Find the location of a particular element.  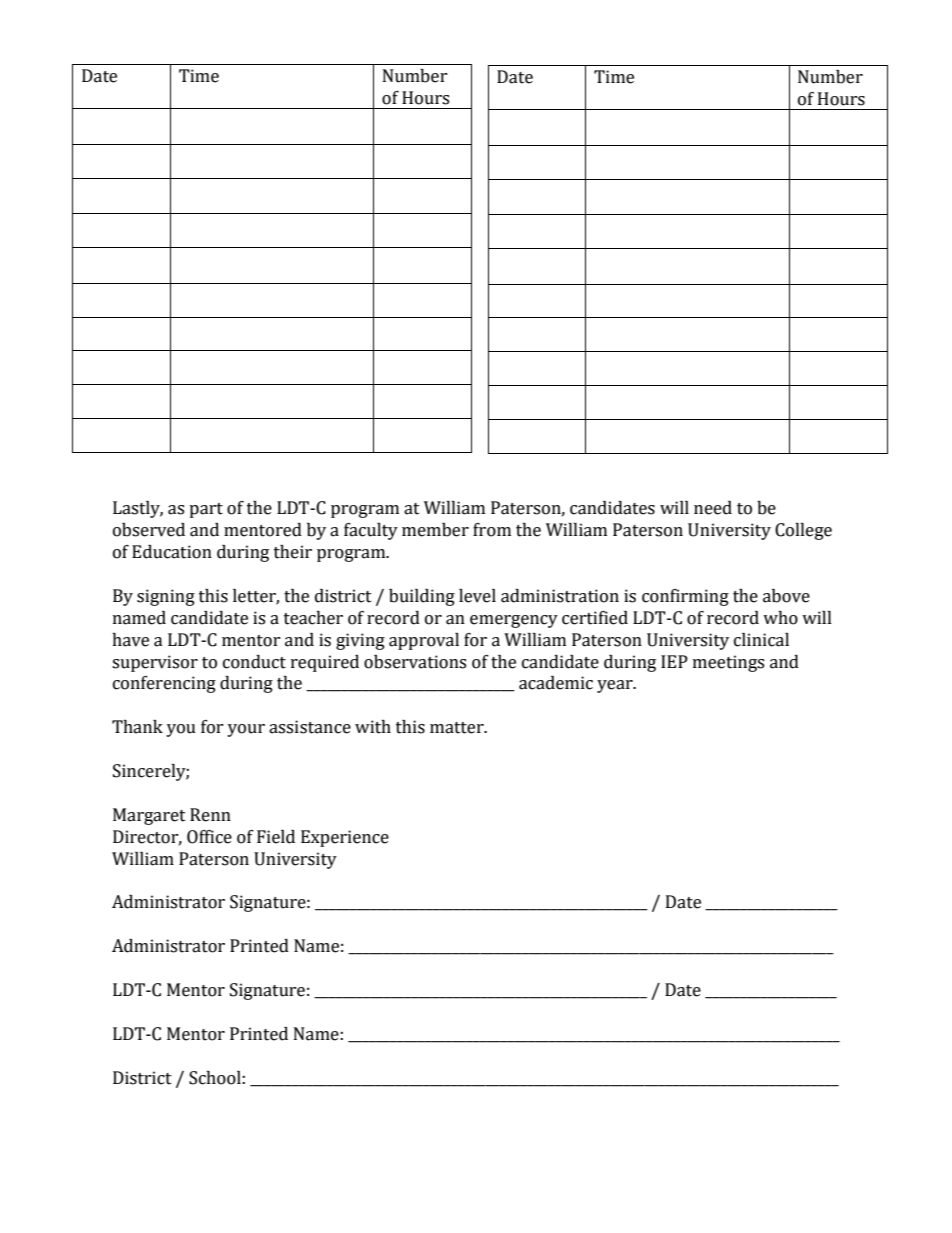

Experience is located at coordinates (345, 838).
